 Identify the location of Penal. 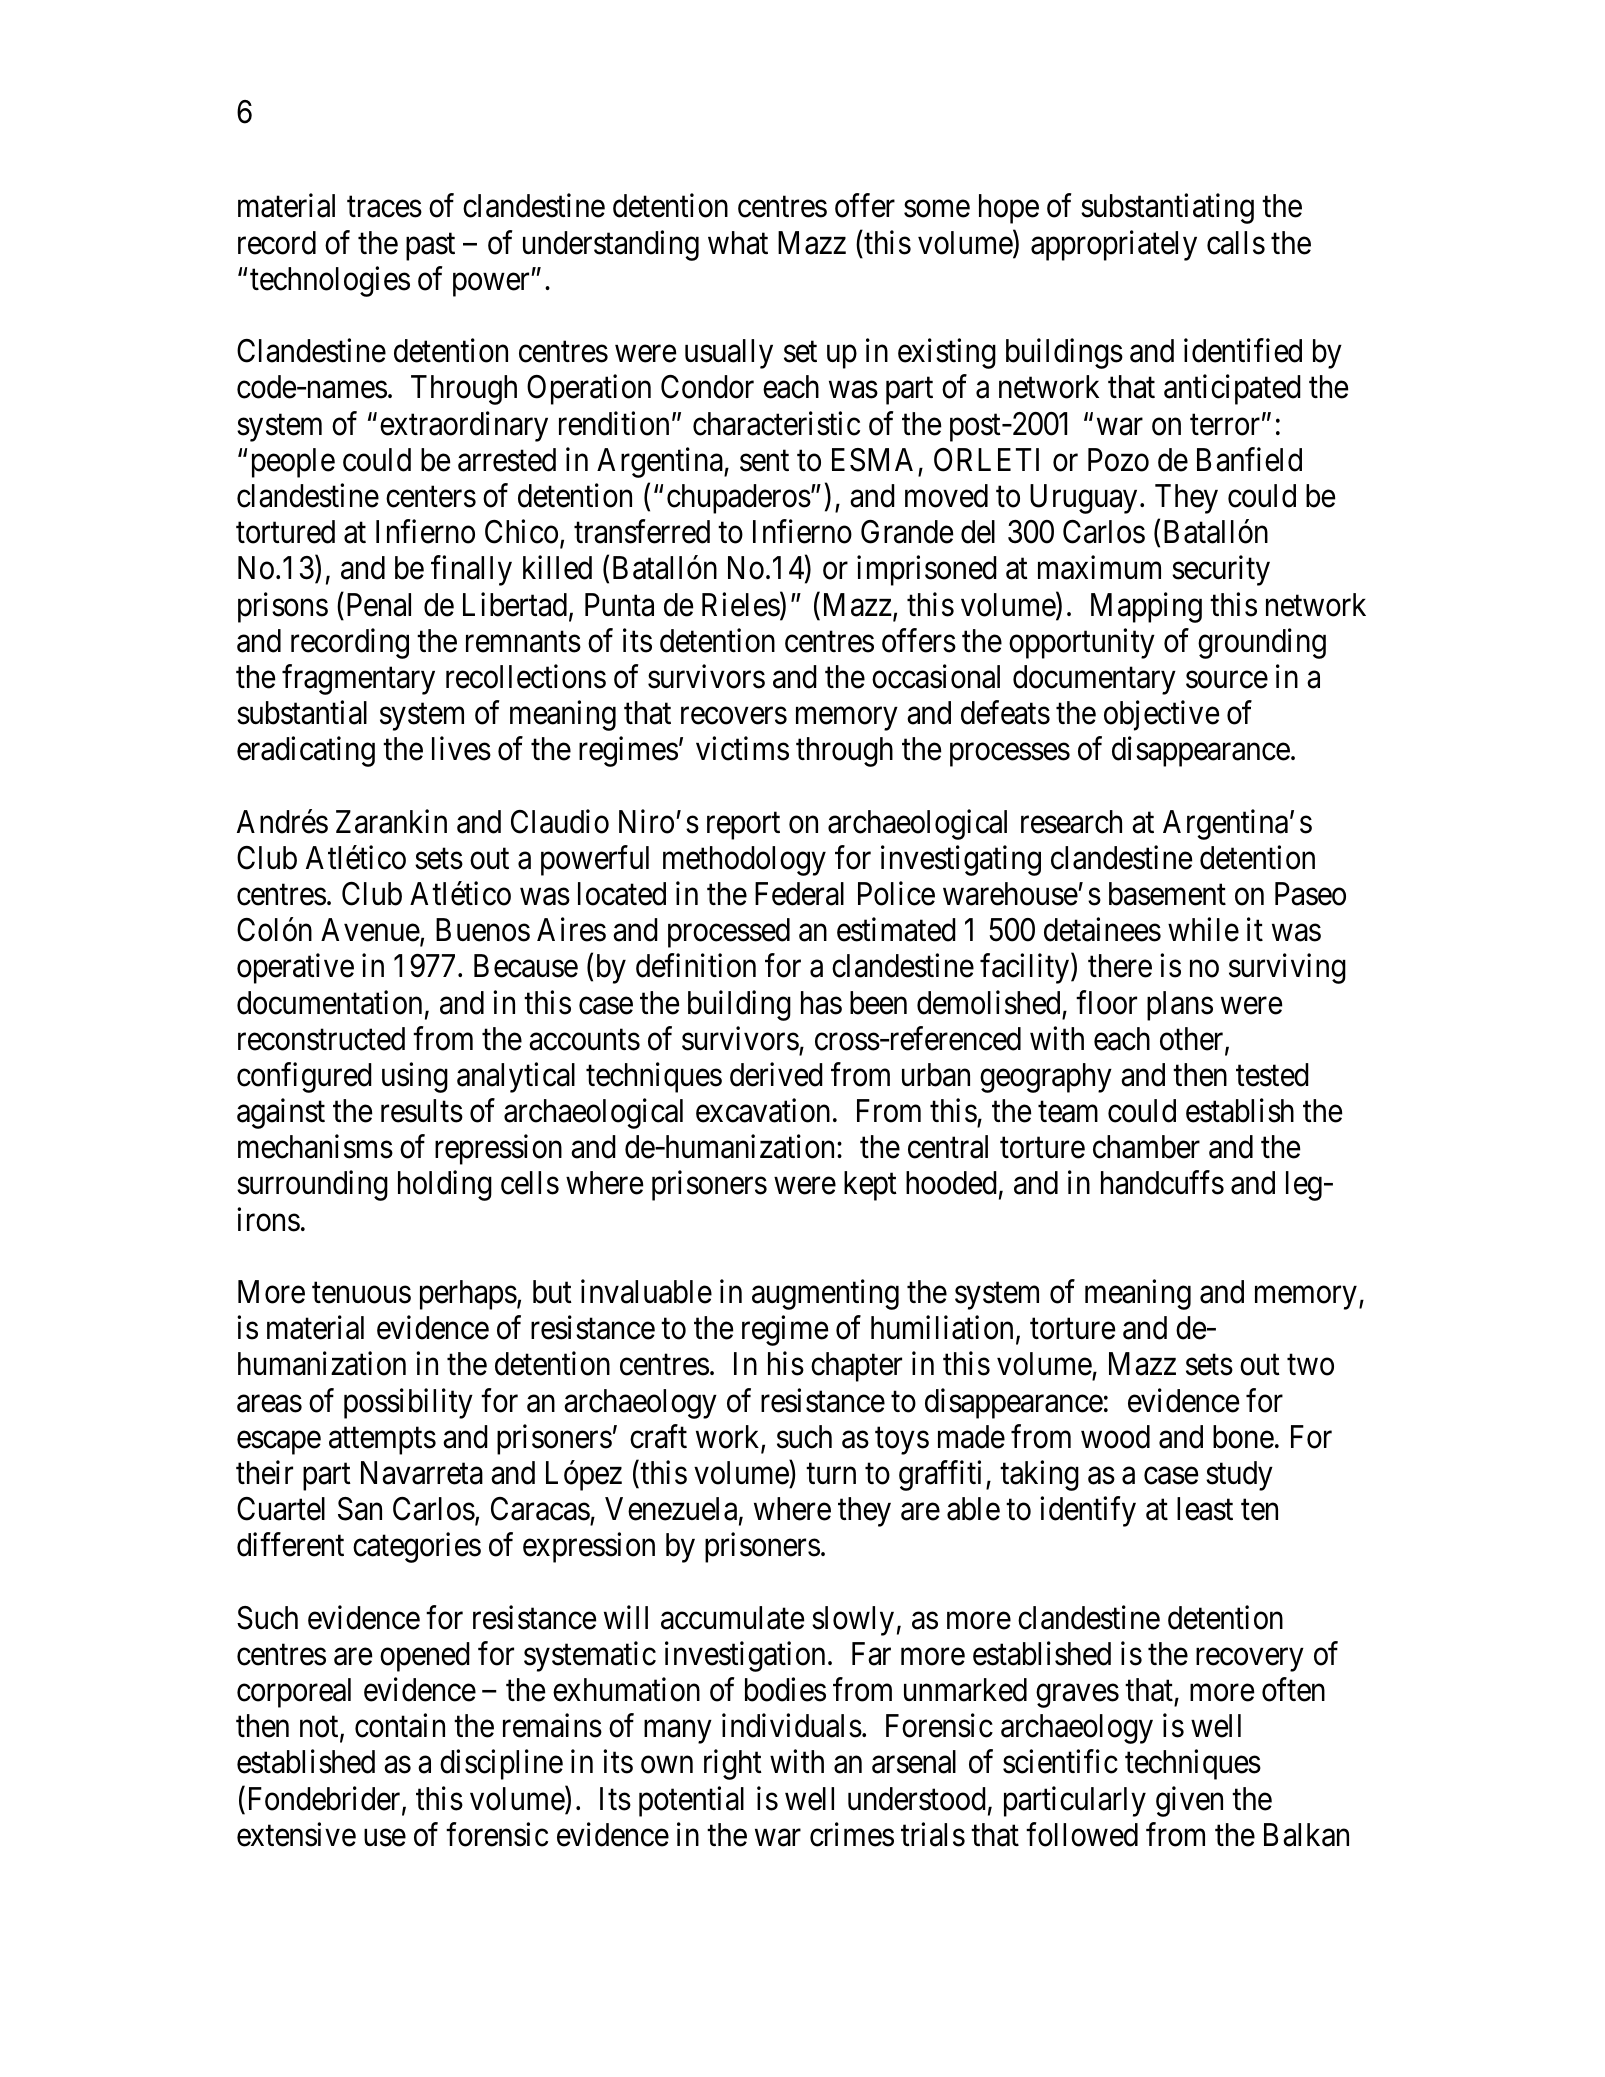
(377, 604).
